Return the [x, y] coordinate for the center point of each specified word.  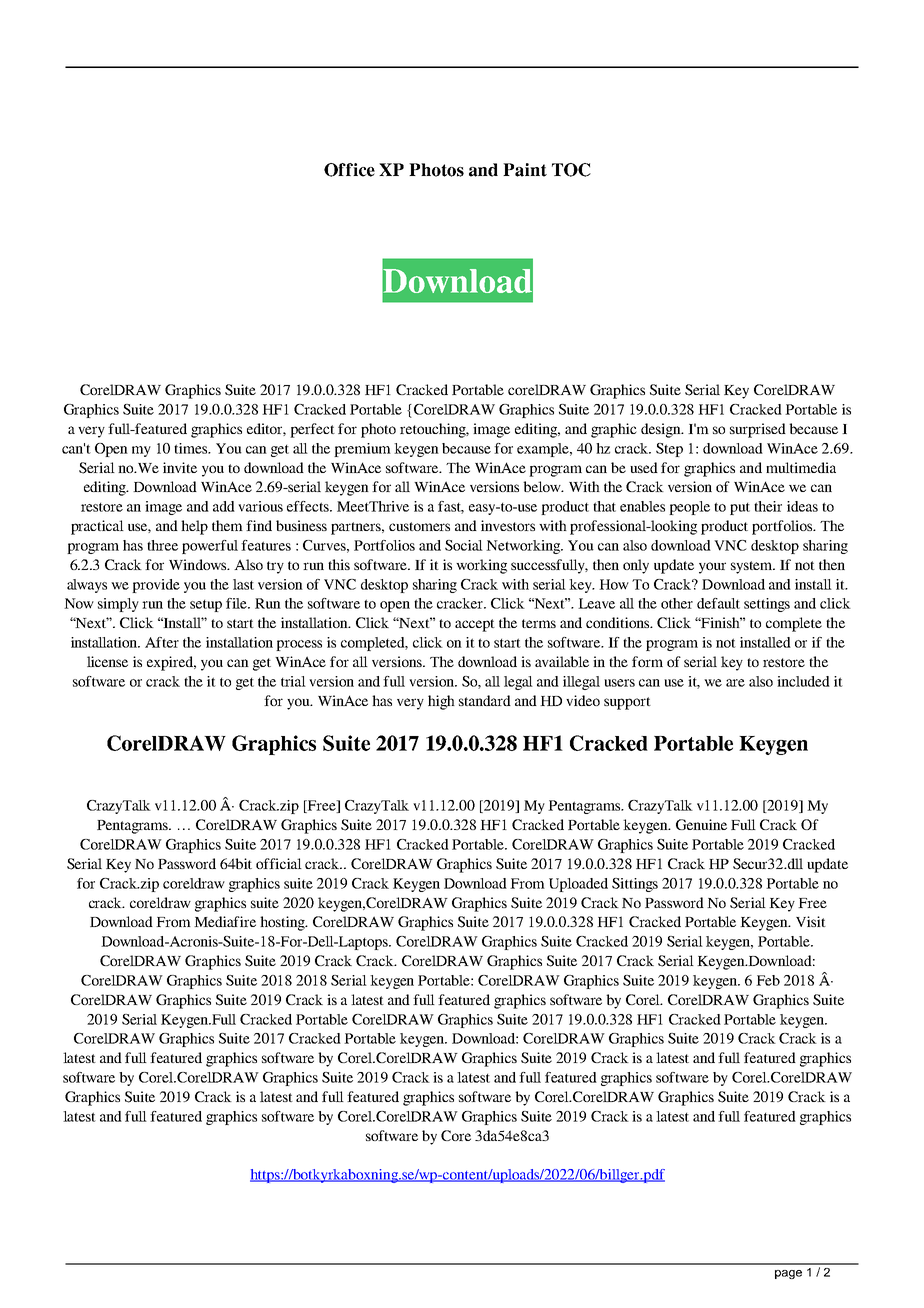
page [788, 1274]
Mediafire [225, 921]
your [712, 568]
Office [349, 170]
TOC [571, 170]
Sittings [635, 885]
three [162, 545]
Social [464, 545]
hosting [283, 923]
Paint [525, 170]
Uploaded [578, 885]
